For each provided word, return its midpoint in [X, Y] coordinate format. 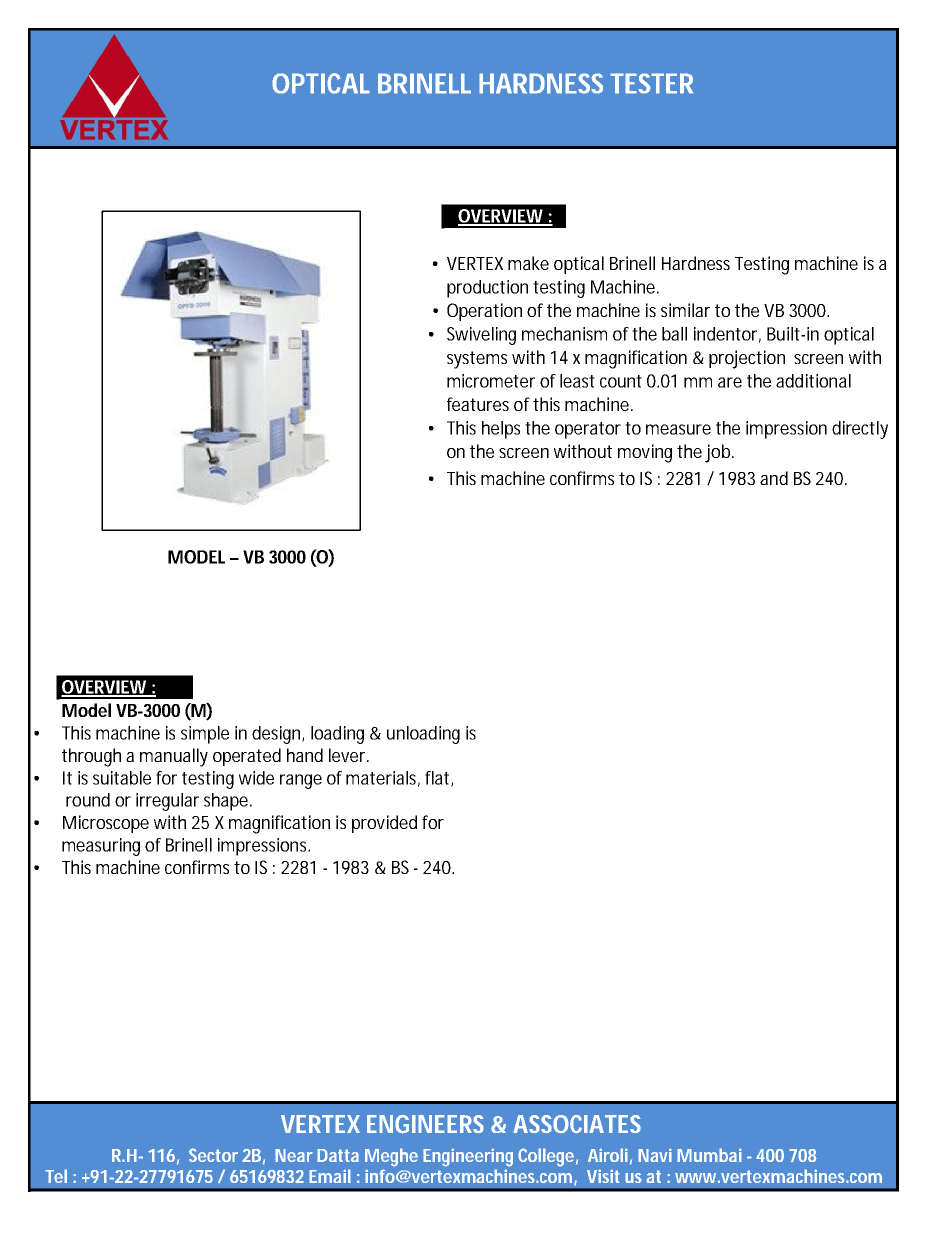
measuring [101, 847]
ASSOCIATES [577, 1124]
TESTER [651, 83]
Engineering [468, 1157]
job [719, 453]
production [487, 289]
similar [685, 310]
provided [384, 824]
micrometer [491, 381]
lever [349, 755]
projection [747, 359]
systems [477, 360]
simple [205, 735]
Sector [213, 1155]
